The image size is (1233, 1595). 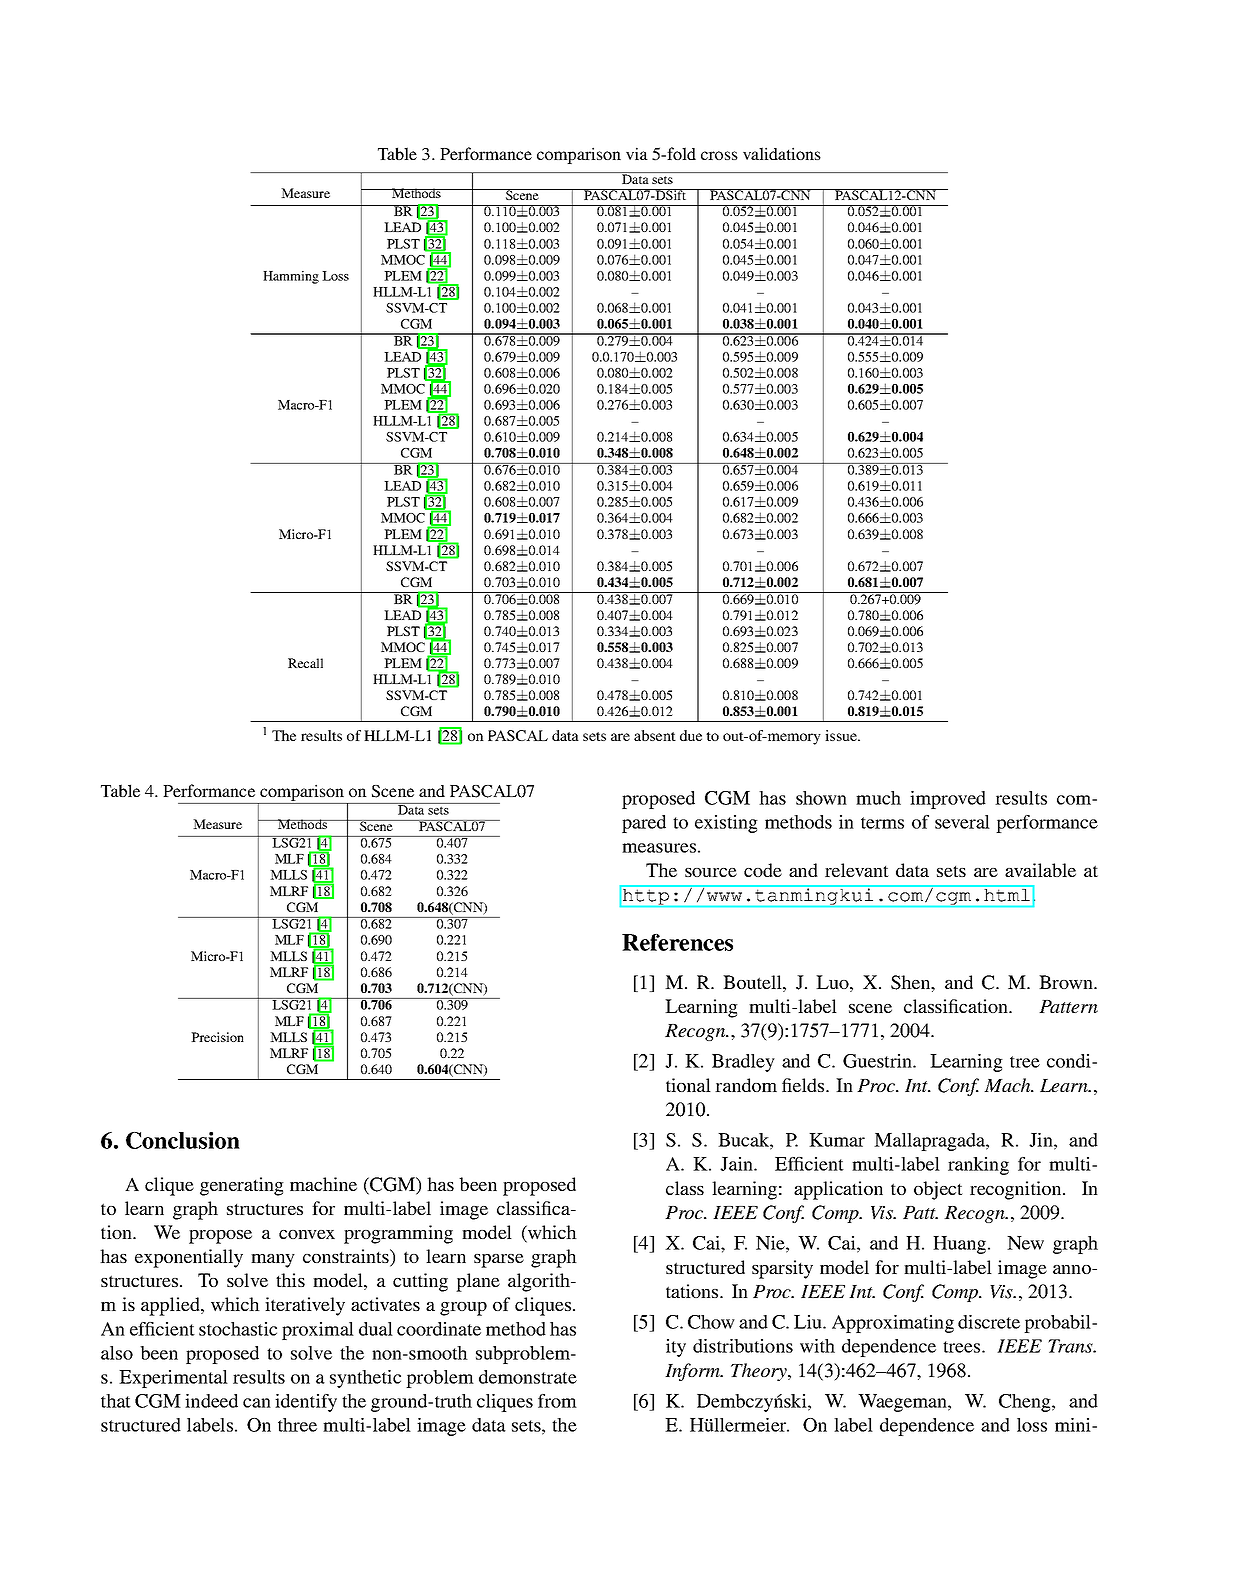 I want to click on discrete, so click(x=989, y=1322).
